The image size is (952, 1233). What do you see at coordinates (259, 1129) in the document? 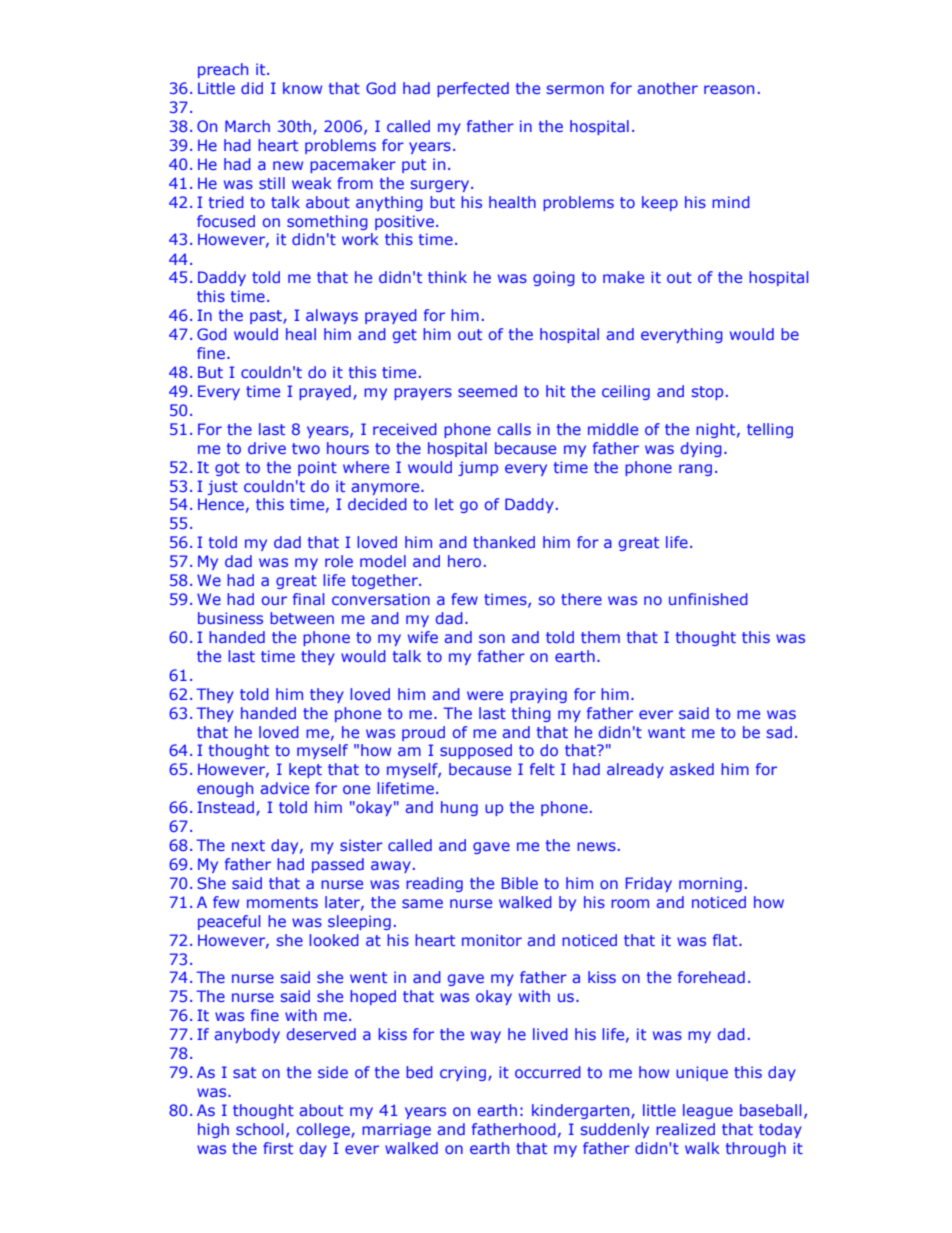
I see `school` at bounding box center [259, 1129].
